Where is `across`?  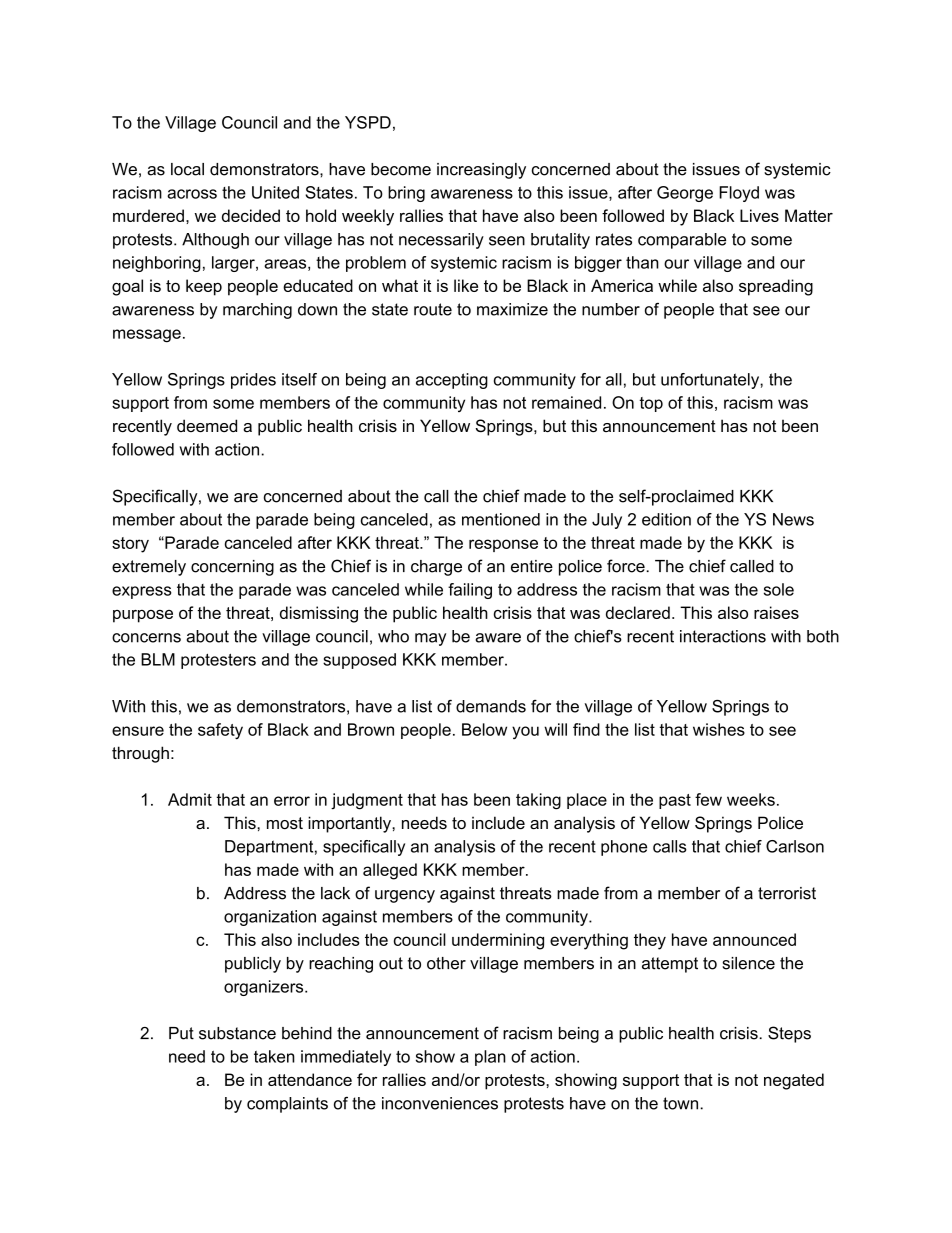 across is located at coordinates (192, 194).
